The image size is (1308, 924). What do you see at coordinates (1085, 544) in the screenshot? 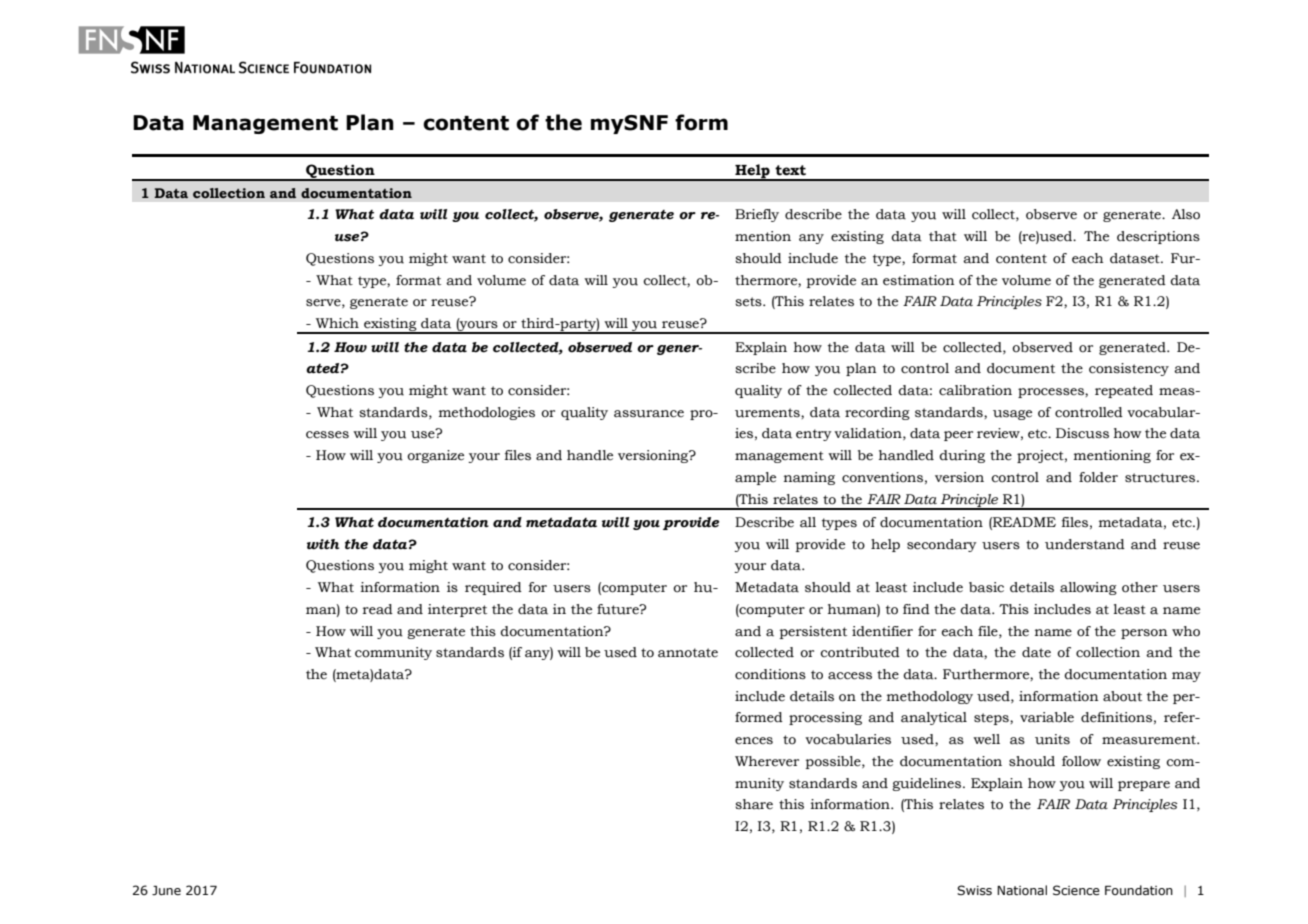
I see `understand` at bounding box center [1085, 544].
